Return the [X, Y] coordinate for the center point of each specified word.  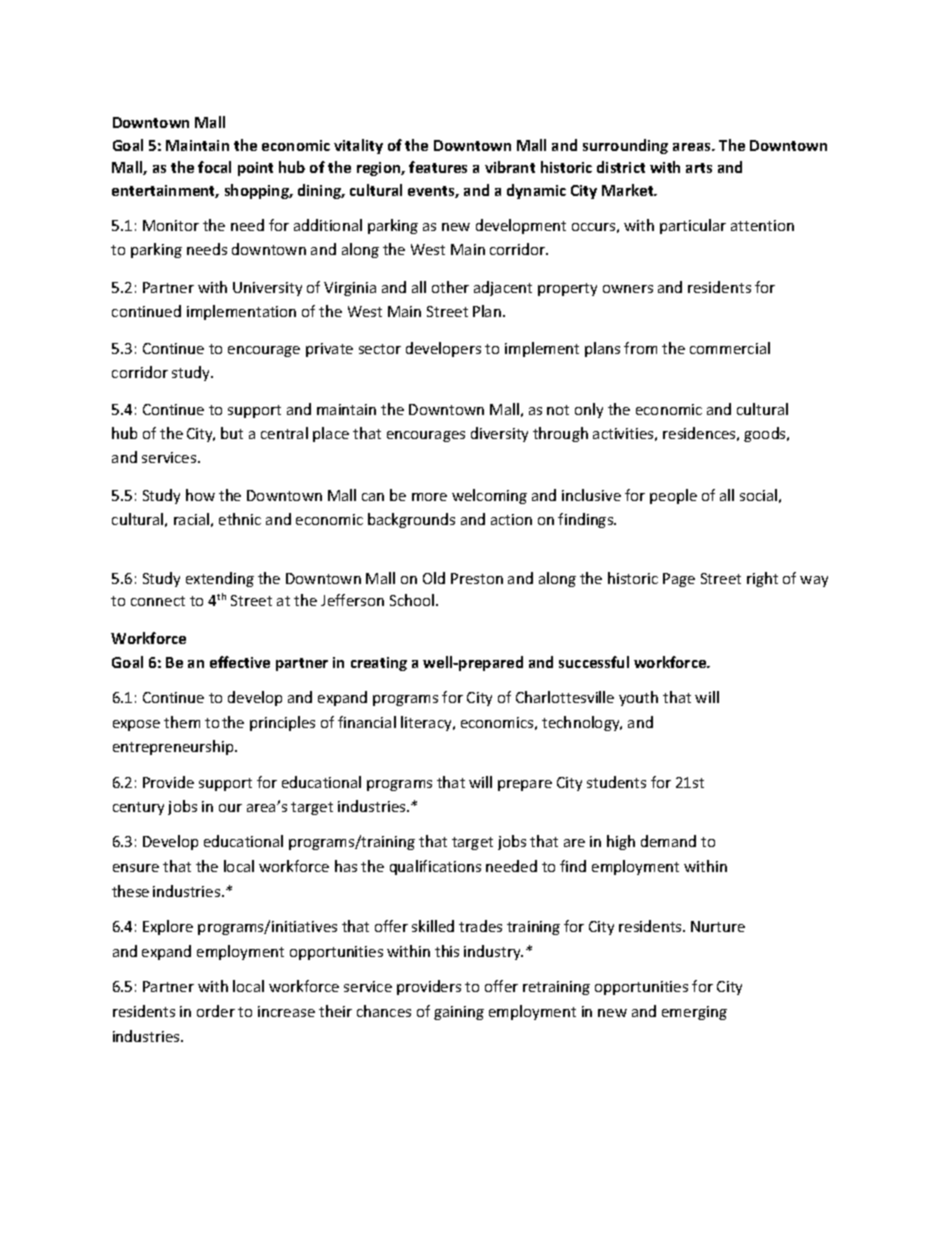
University [267, 289]
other [450, 287]
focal [214, 167]
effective [240, 662]
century [138, 808]
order [216, 1011]
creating [379, 664]
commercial [730, 348]
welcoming [489, 496]
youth [638, 698]
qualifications [435, 867]
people [673, 496]
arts [699, 168]
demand [668, 841]
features [438, 167]
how [200, 495]
